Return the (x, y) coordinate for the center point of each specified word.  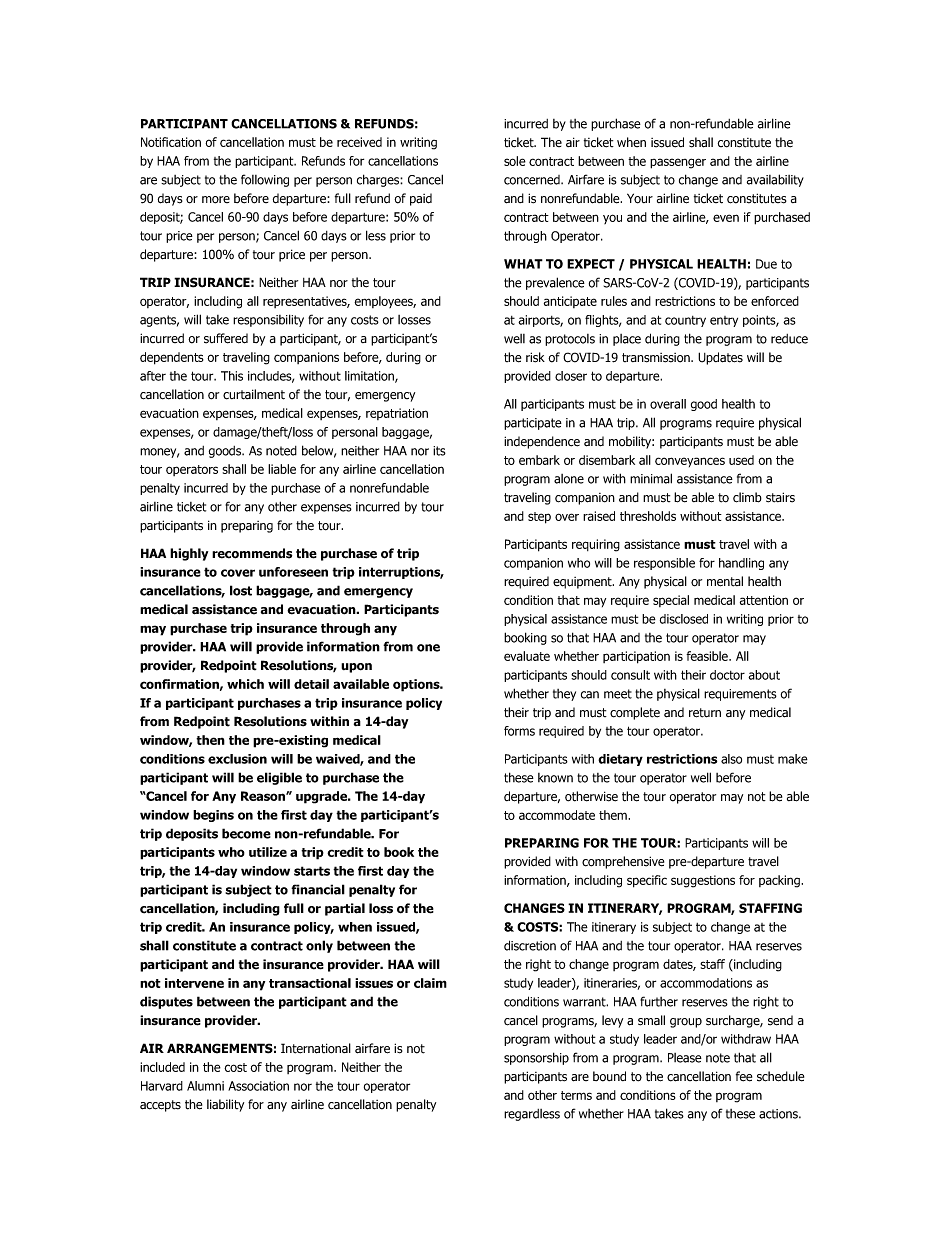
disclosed (684, 619)
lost (241, 590)
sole (515, 161)
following (265, 180)
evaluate (527, 656)
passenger (678, 163)
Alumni (205, 1086)
